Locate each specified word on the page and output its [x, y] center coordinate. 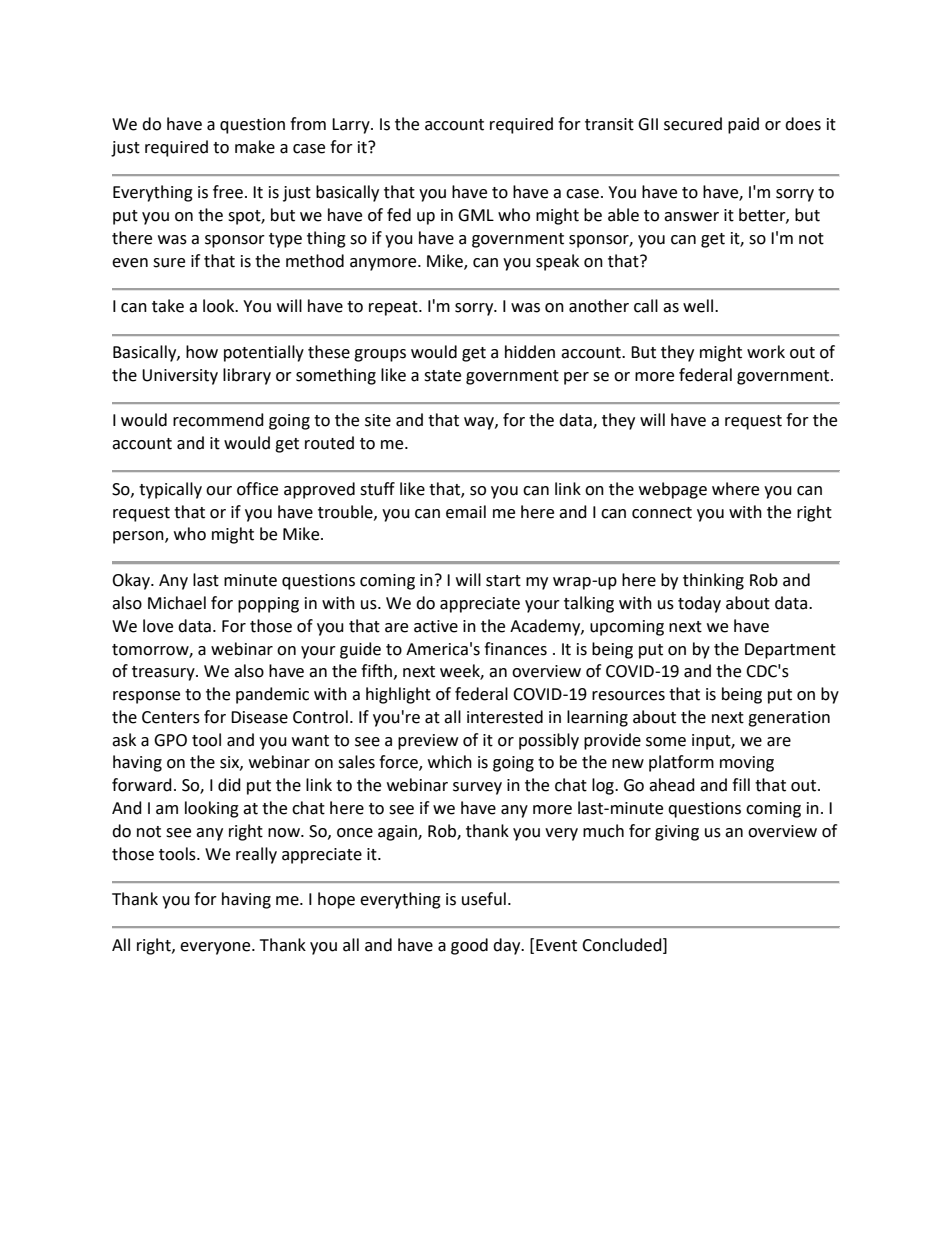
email [466, 512]
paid [743, 125]
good [469, 946]
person [139, 537]
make [255, 147]
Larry [352, 126]
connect [662, 513]
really [256, 855]
